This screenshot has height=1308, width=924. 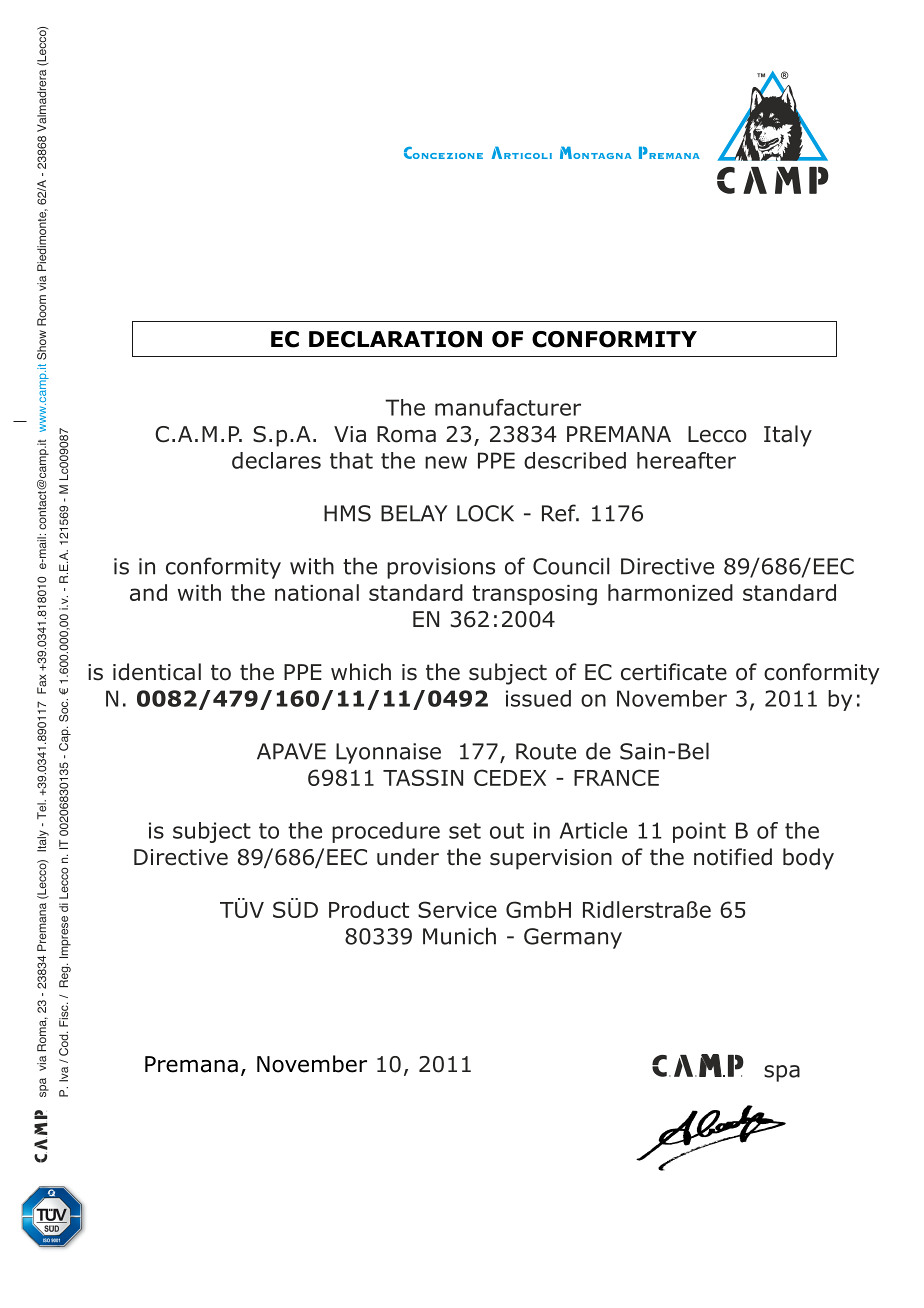 What do you see at coordinates (616, 777) in the screenshot?
I see `FRANCE` at bounding box center [616, 777].
